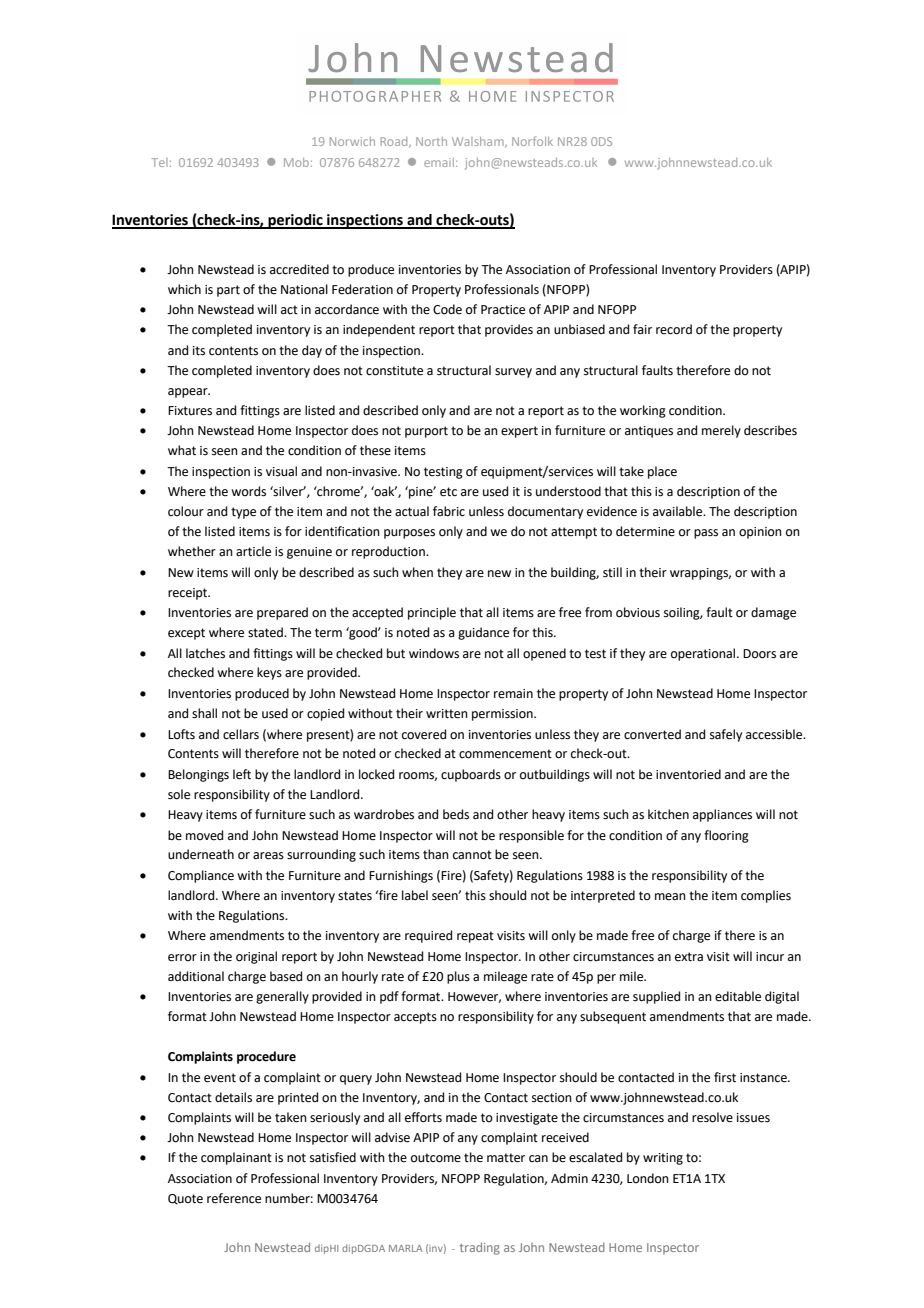  What do you see at coordinates (296, 162) in the image?
I see `Mob` at bounding box center [296, 162].
